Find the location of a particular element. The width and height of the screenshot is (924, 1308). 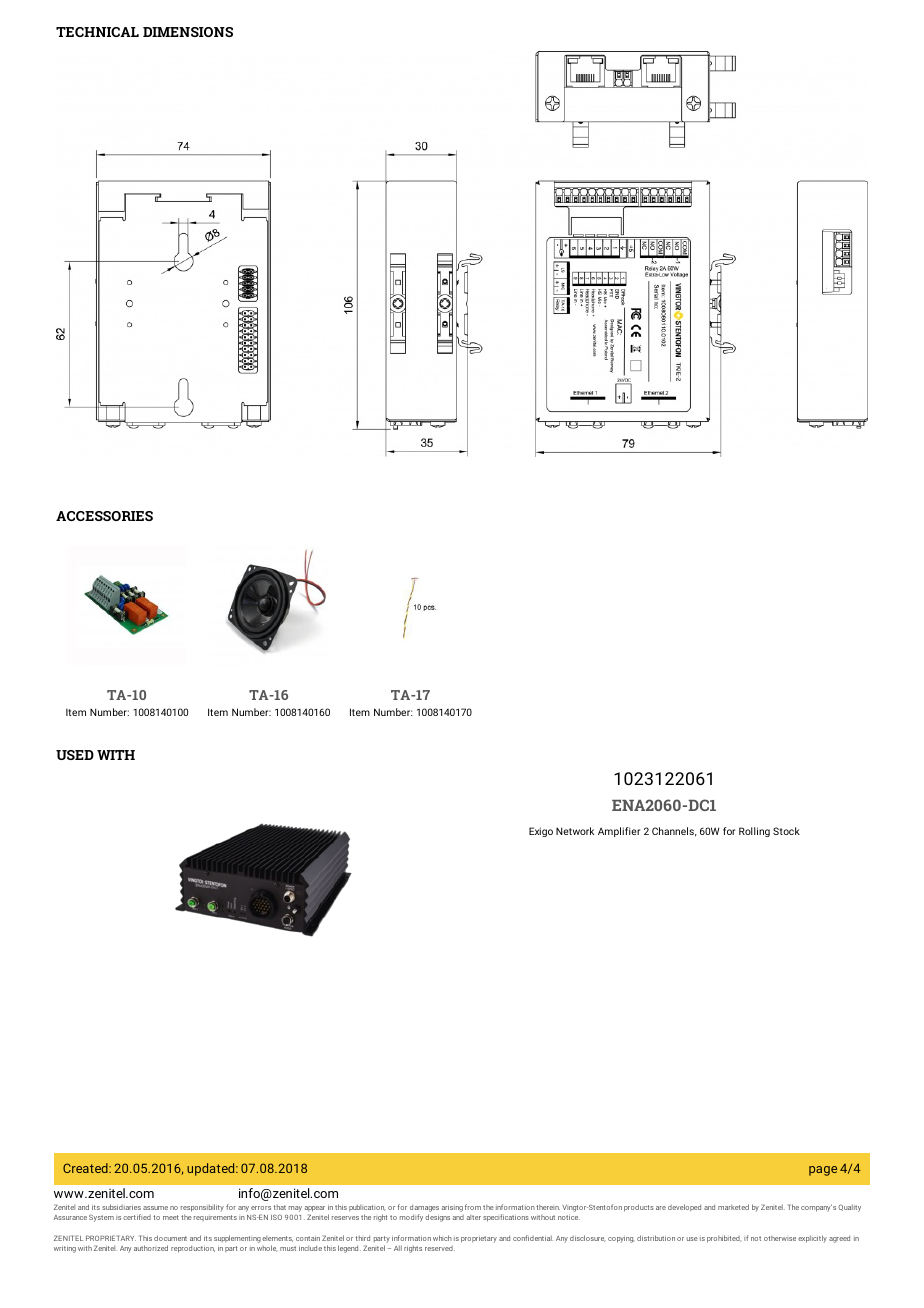

ACCESSORIES is located at coordinates (104, 516).
